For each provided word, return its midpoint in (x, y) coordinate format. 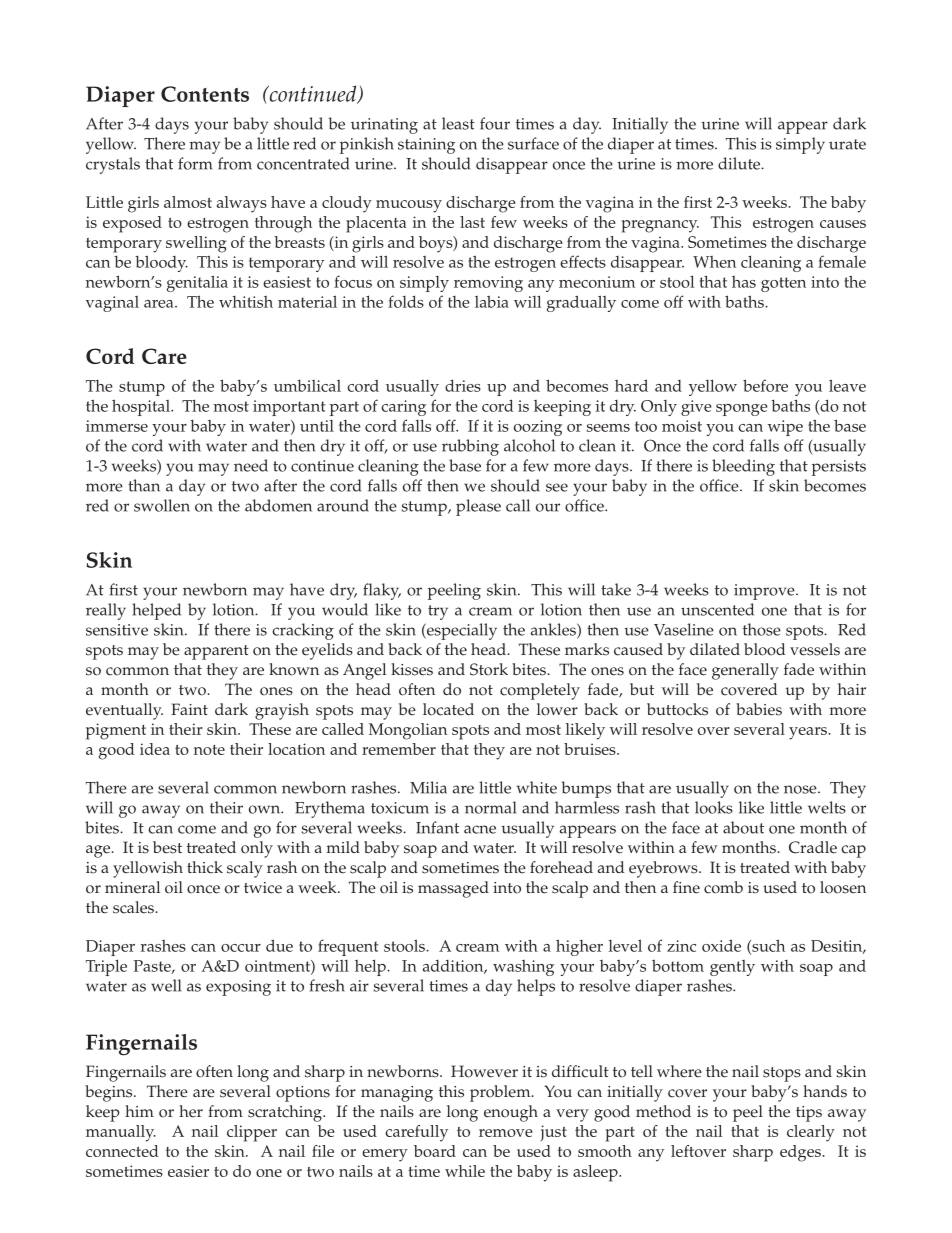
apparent (216, 652)
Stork (489, 669)
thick (205, 867)
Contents (205, 94)
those (762, 629)
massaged (453, 889)
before (765, 385)
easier (188, 1171)
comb (723, 887)
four (495, 123)
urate (847, 144)
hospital (142, 407)
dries (463, 385)
